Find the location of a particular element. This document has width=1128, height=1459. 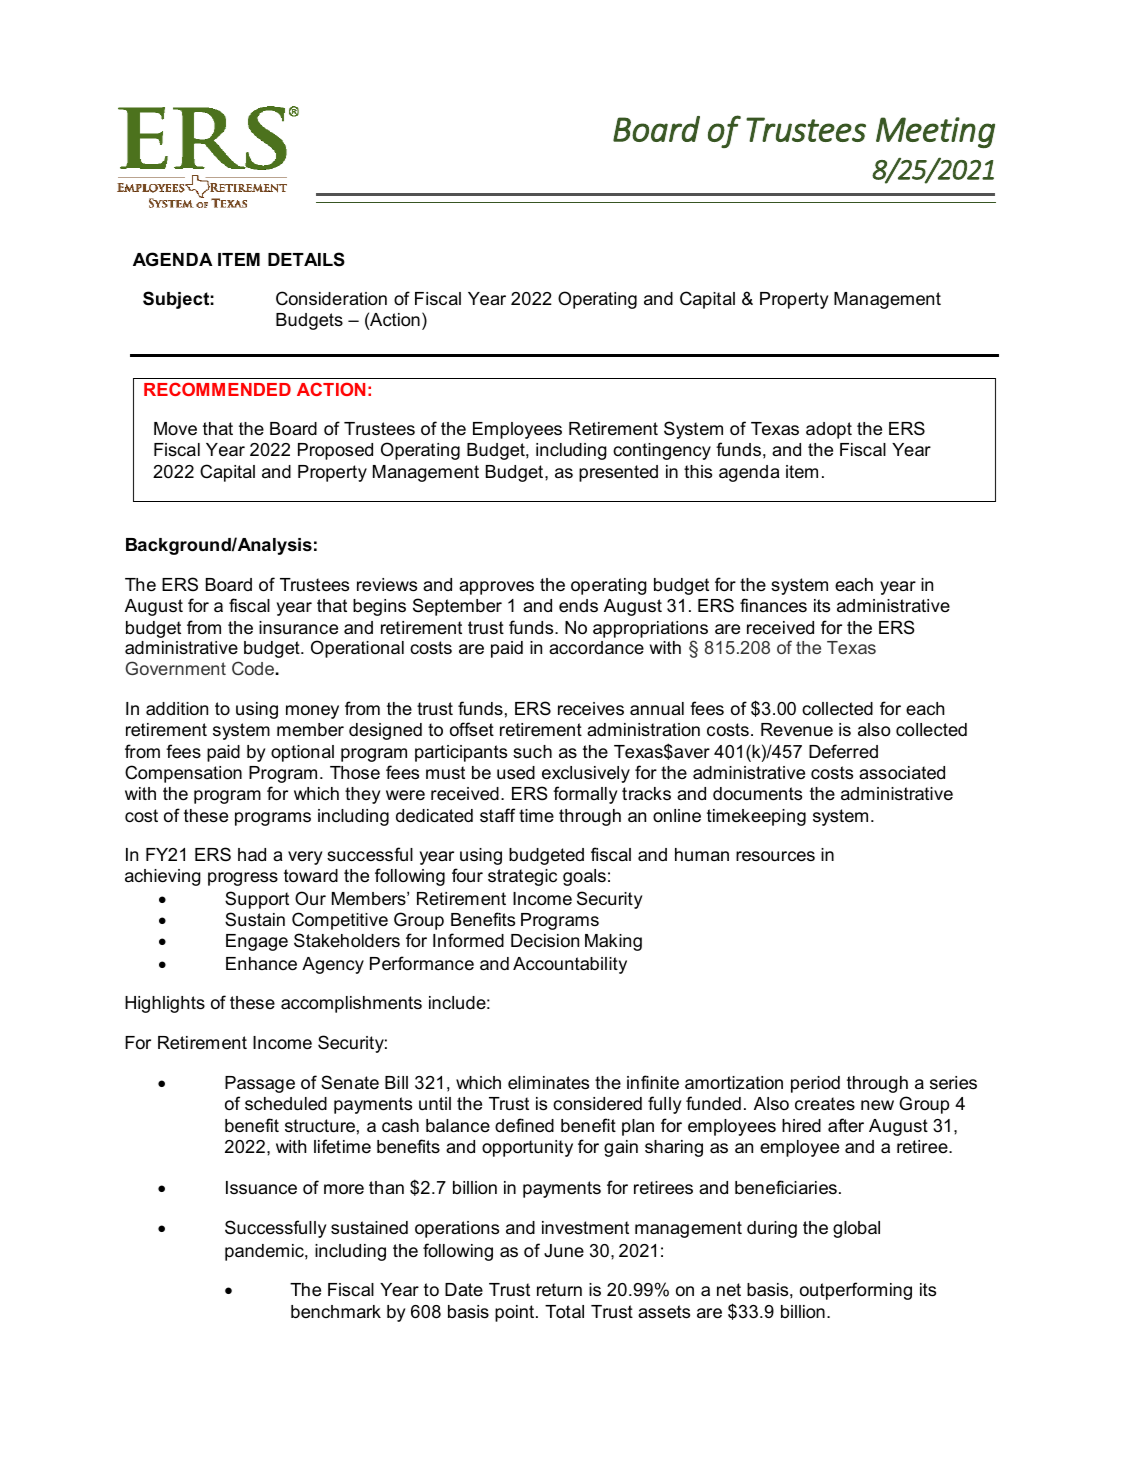

outperforming is located at coordinates (856, 1291).
